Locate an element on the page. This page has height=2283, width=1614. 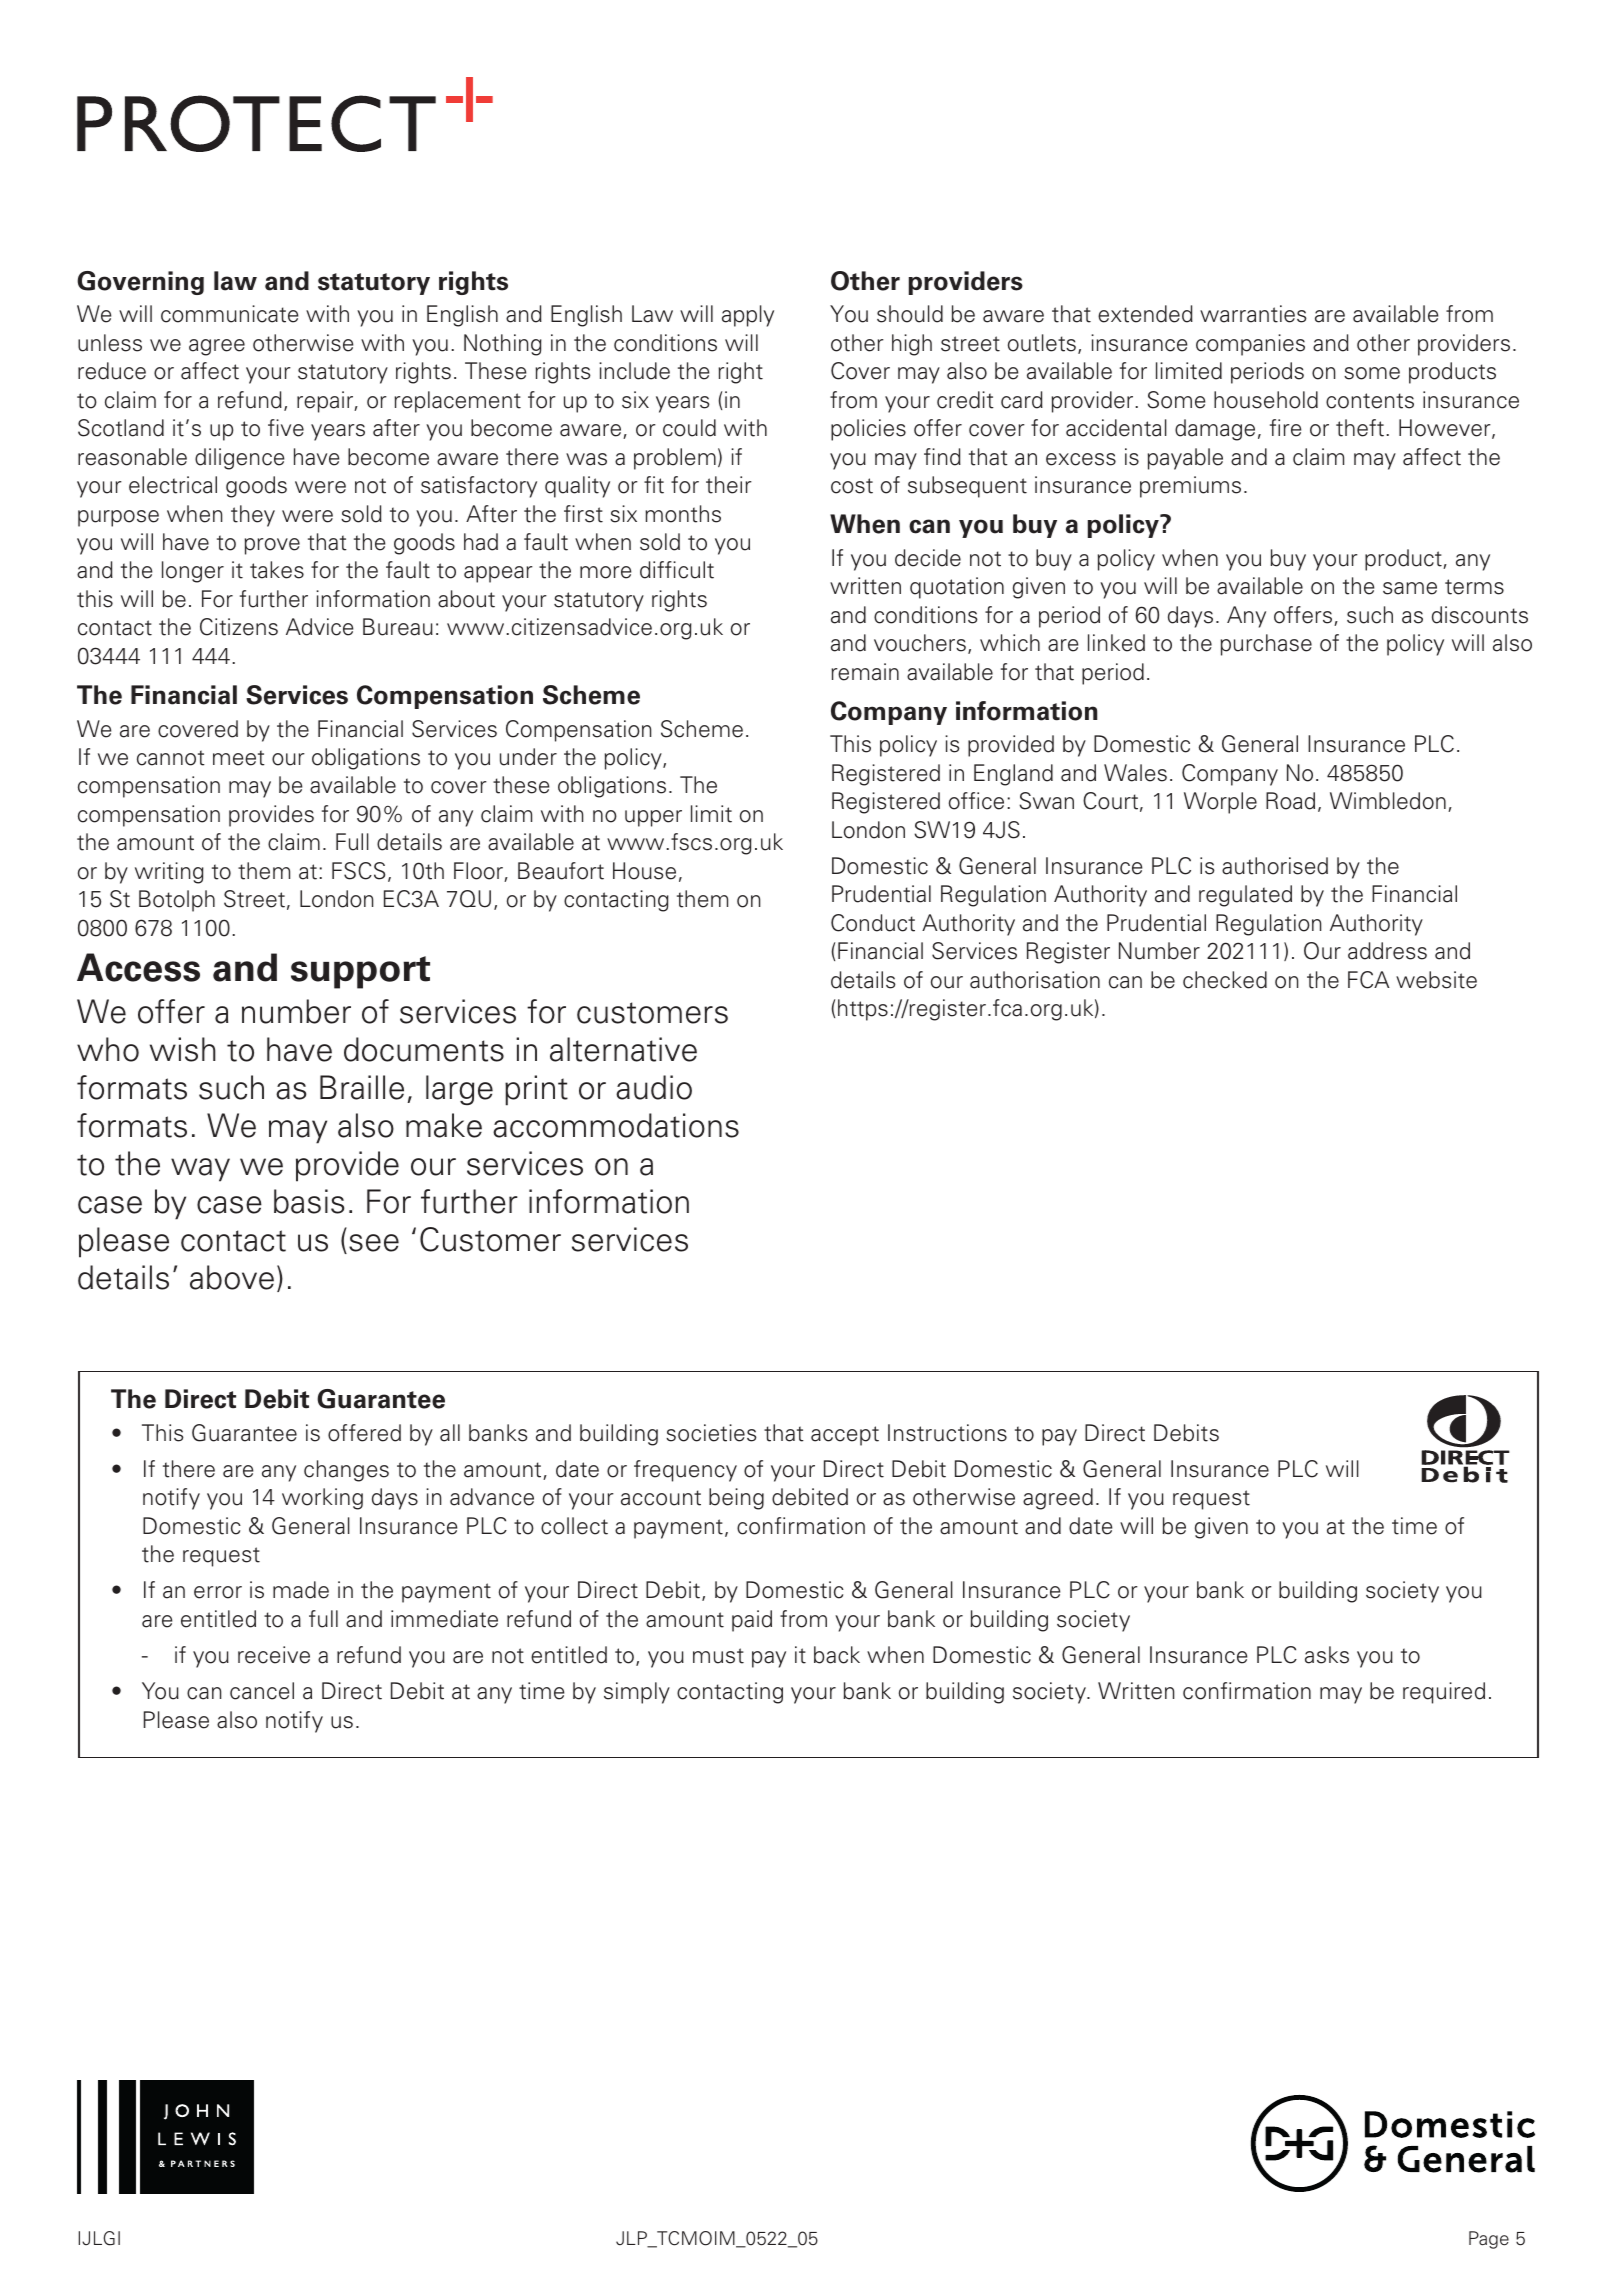
Road is located at coordinates (1290, 801).
